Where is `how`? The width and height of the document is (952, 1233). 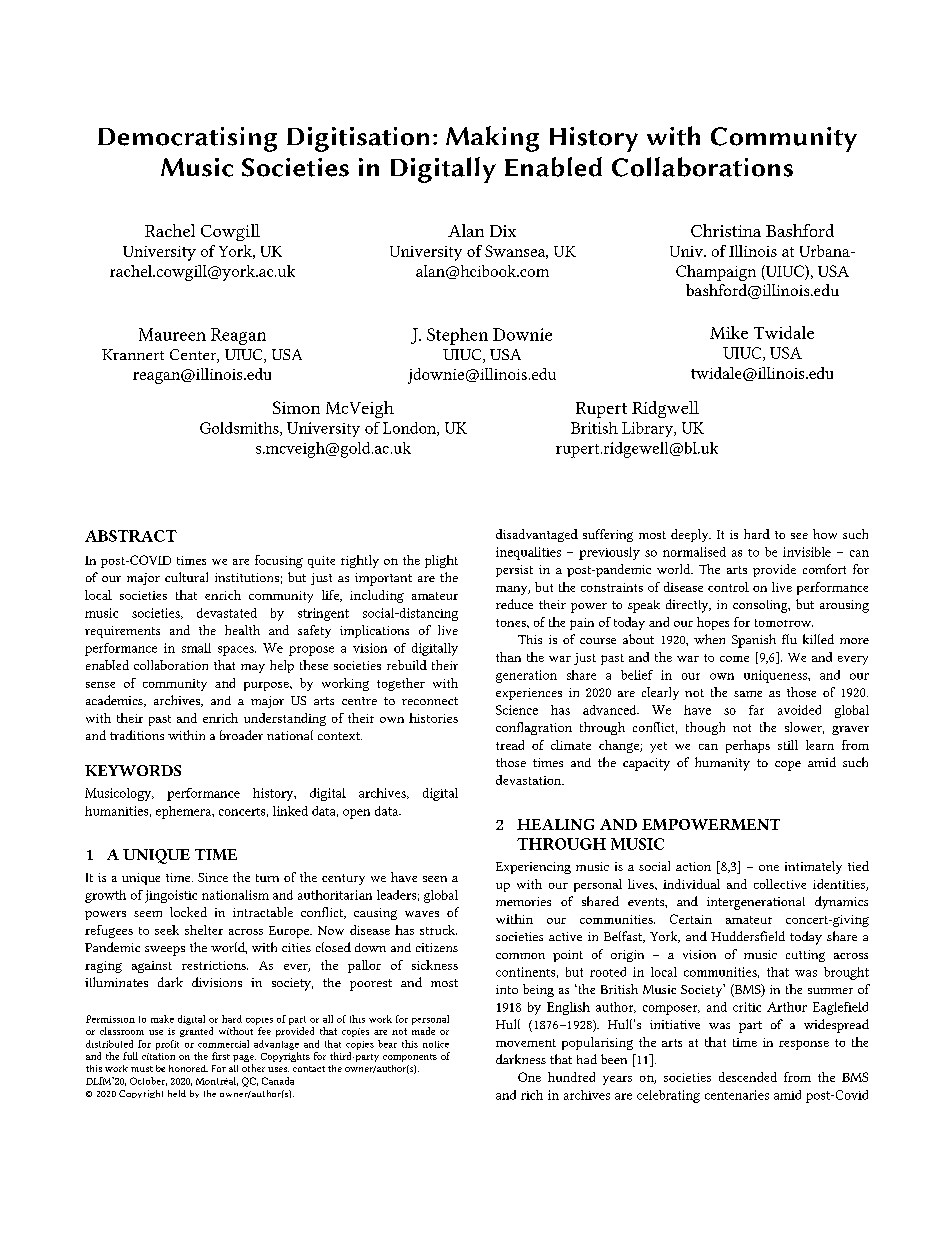 how is located at coordinates (825, 534).
